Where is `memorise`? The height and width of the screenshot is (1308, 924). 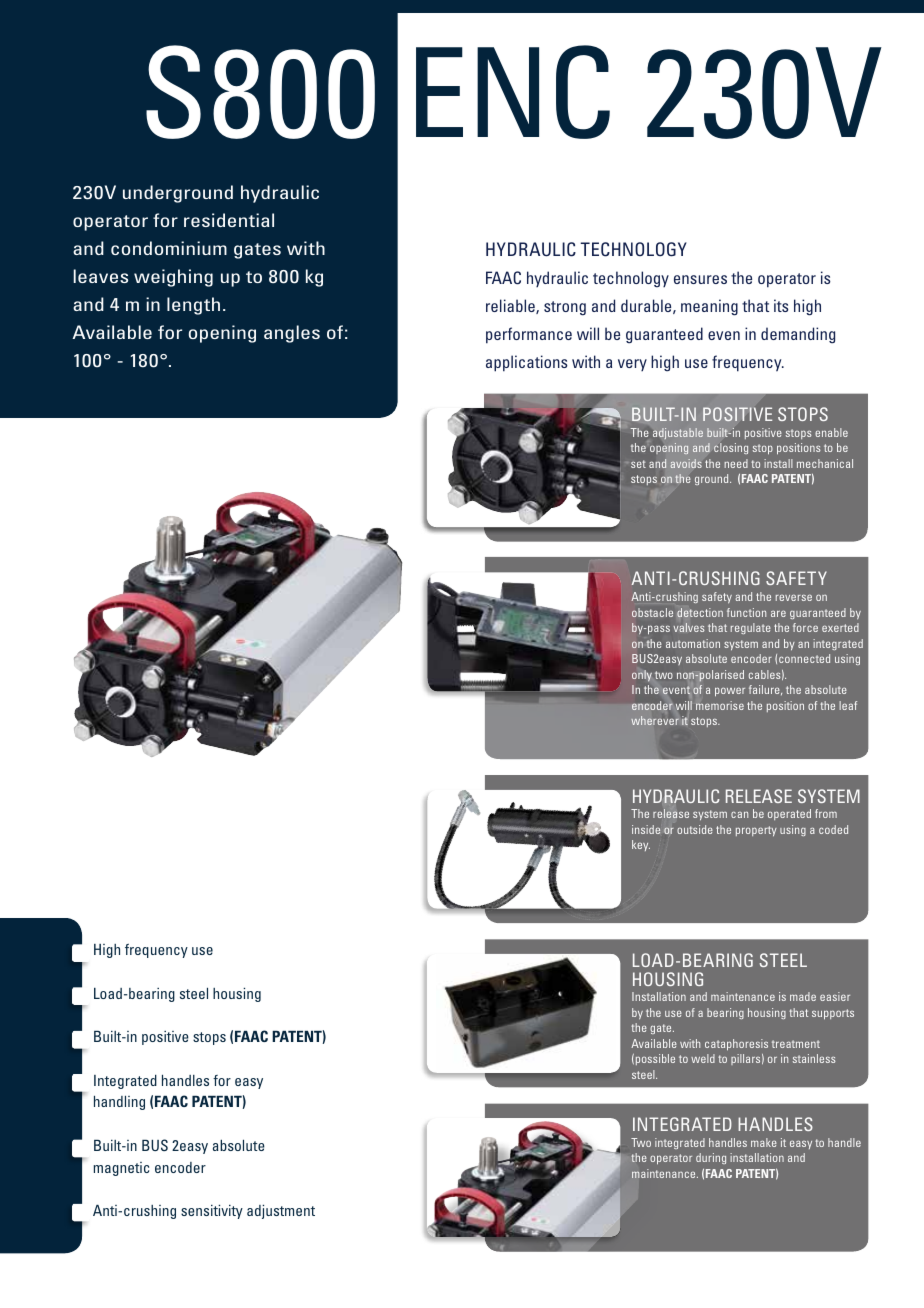 memorise is located at coordinates (720, 705).
